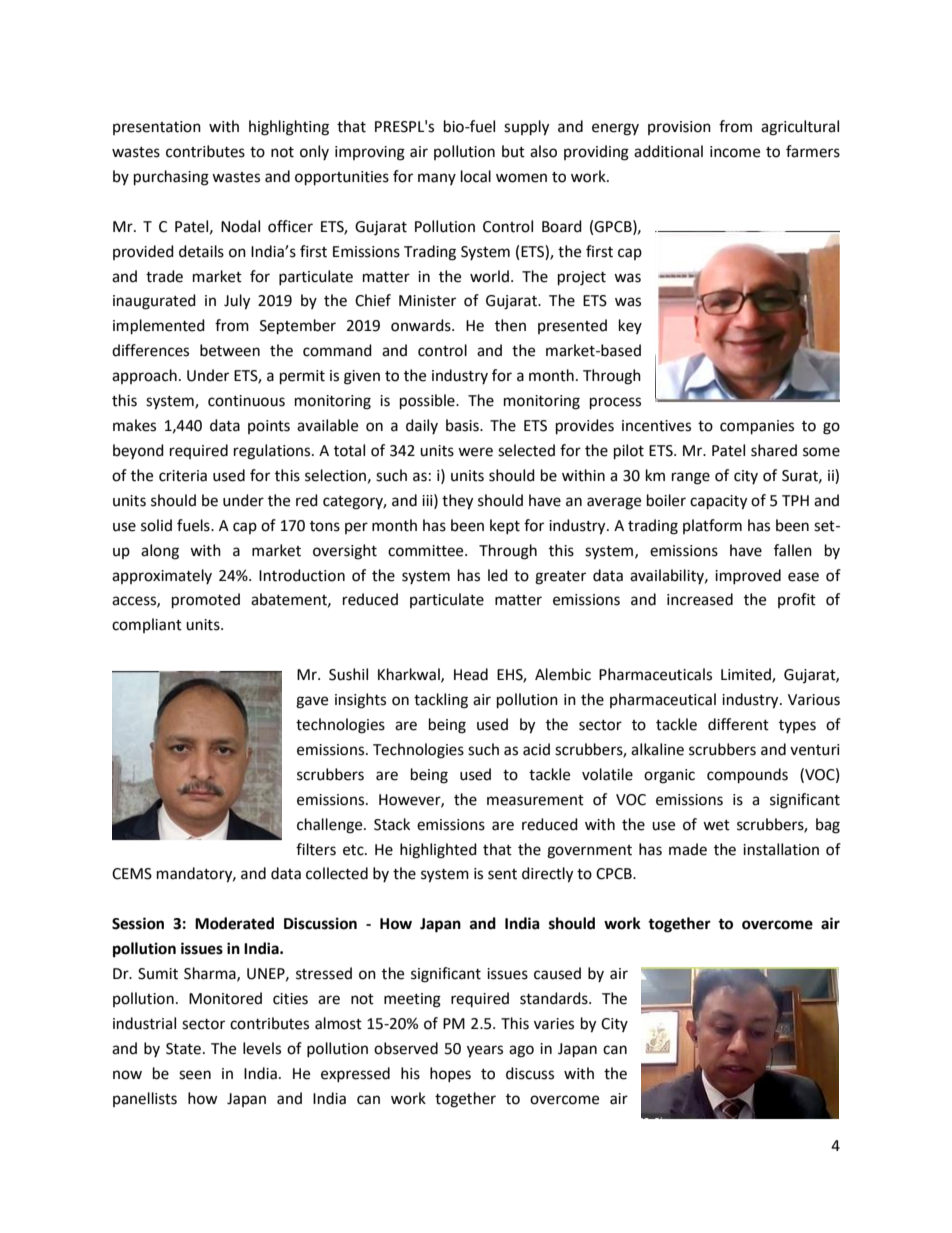  What do you see at coordinates (171, 178) in the document?
I see `purchasing` at bounding box center [171, 178].
